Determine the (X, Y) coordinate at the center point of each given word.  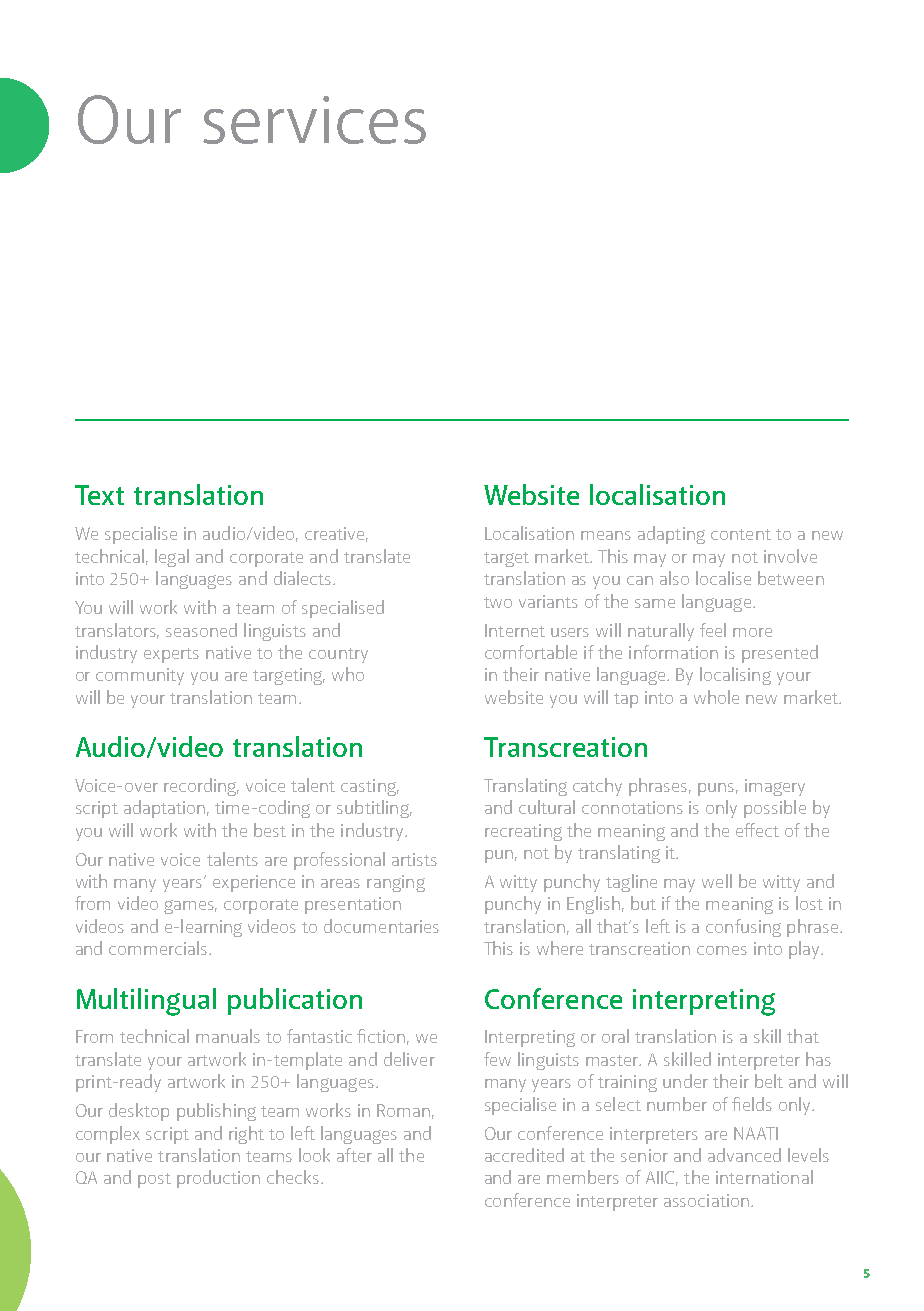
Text (99, 495)
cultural (547, 807)
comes (722, 950)
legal (172, 558)
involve (790, 556)
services (314, 120)
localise (723, 578)
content (741, 534)
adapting (671, 535)
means (606, 535)
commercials (159, 948)
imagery (775, 787)
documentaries (381, 926)
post (154, 1180)
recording (201, 787)
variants (548, 601)
